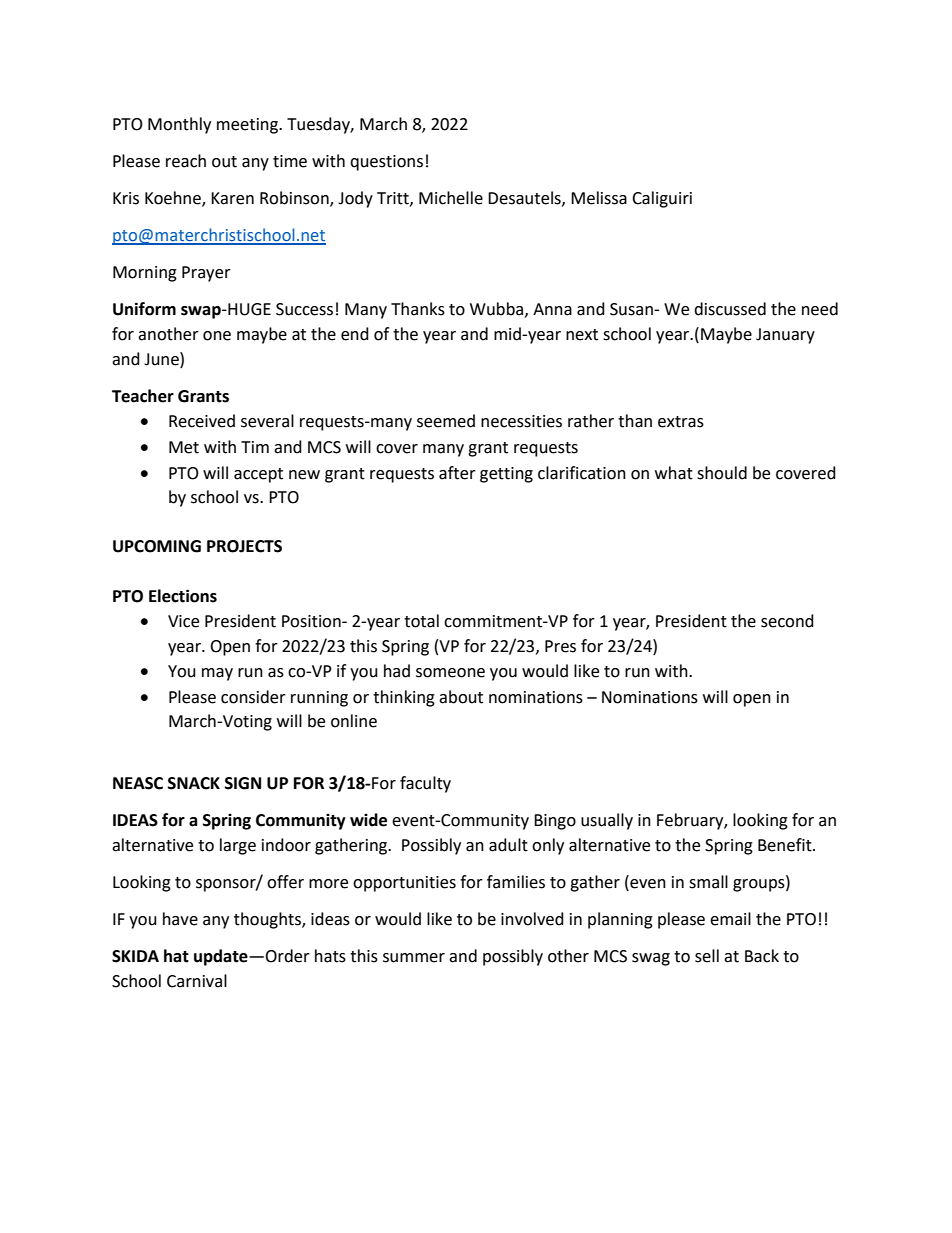 The height and width of the image is (1233, 952). I want to click on Melissa, so click(599, 198).
